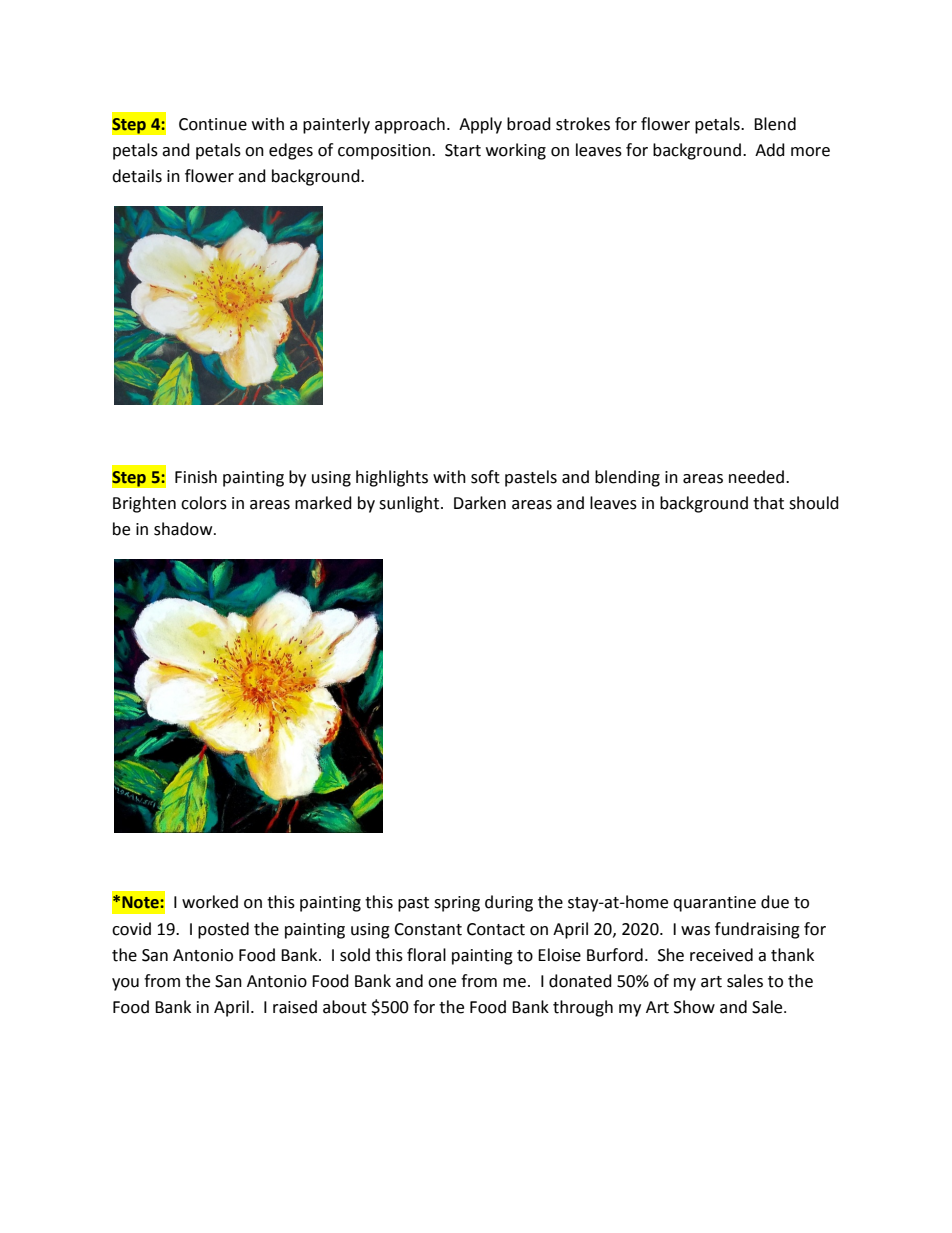 The height and width of the page is (1233, 952). I want to click on shadow, so click(184, 529).
